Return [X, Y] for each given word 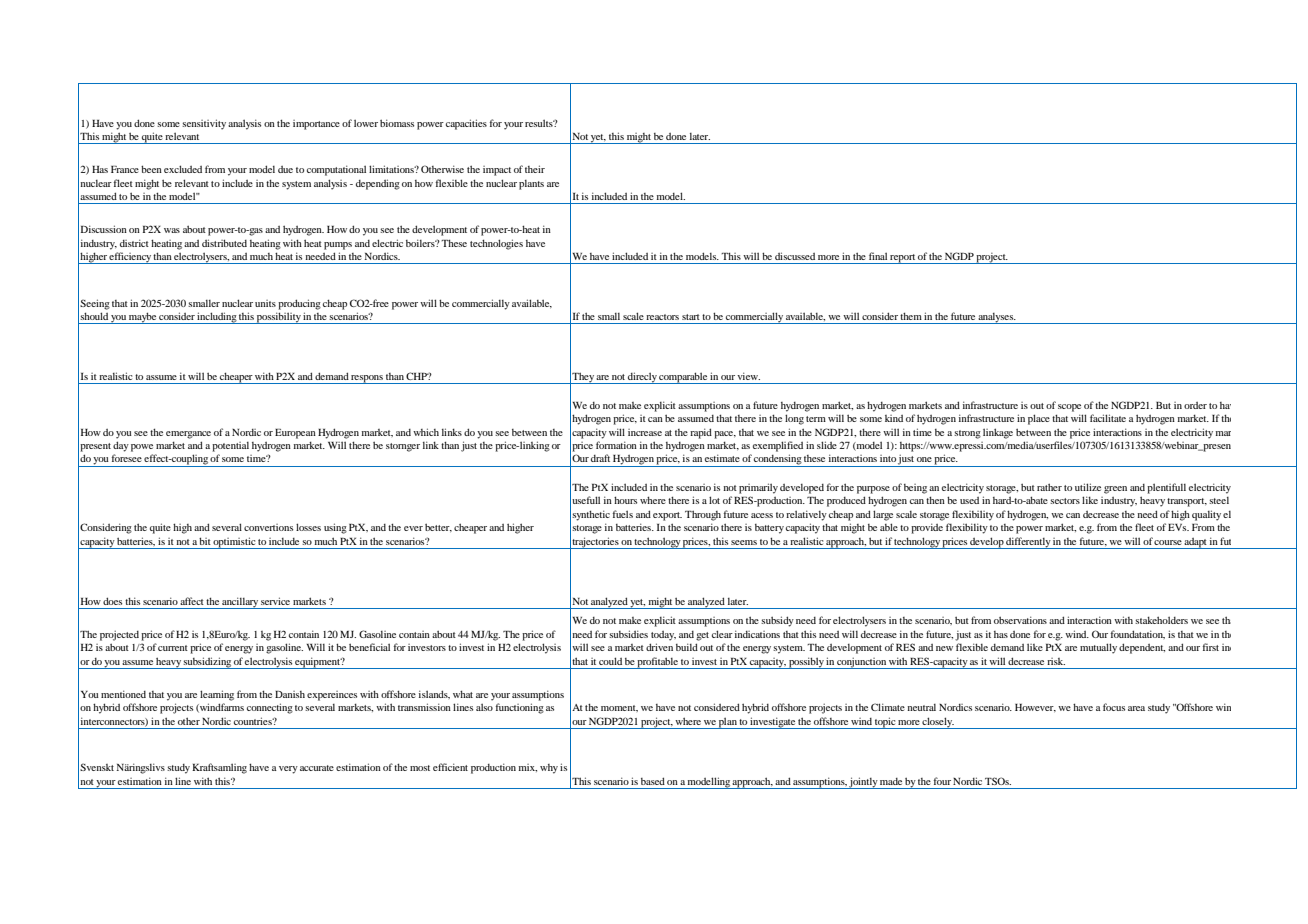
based [653, 781]
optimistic [234, 543]
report [903, 259]
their [535, 169]
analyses [996, 318]
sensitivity [204, 124]
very [288, 770]
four [942, 781]
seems [744, 542]
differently [1028, 543]
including [217, 318]
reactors [662, 317]
